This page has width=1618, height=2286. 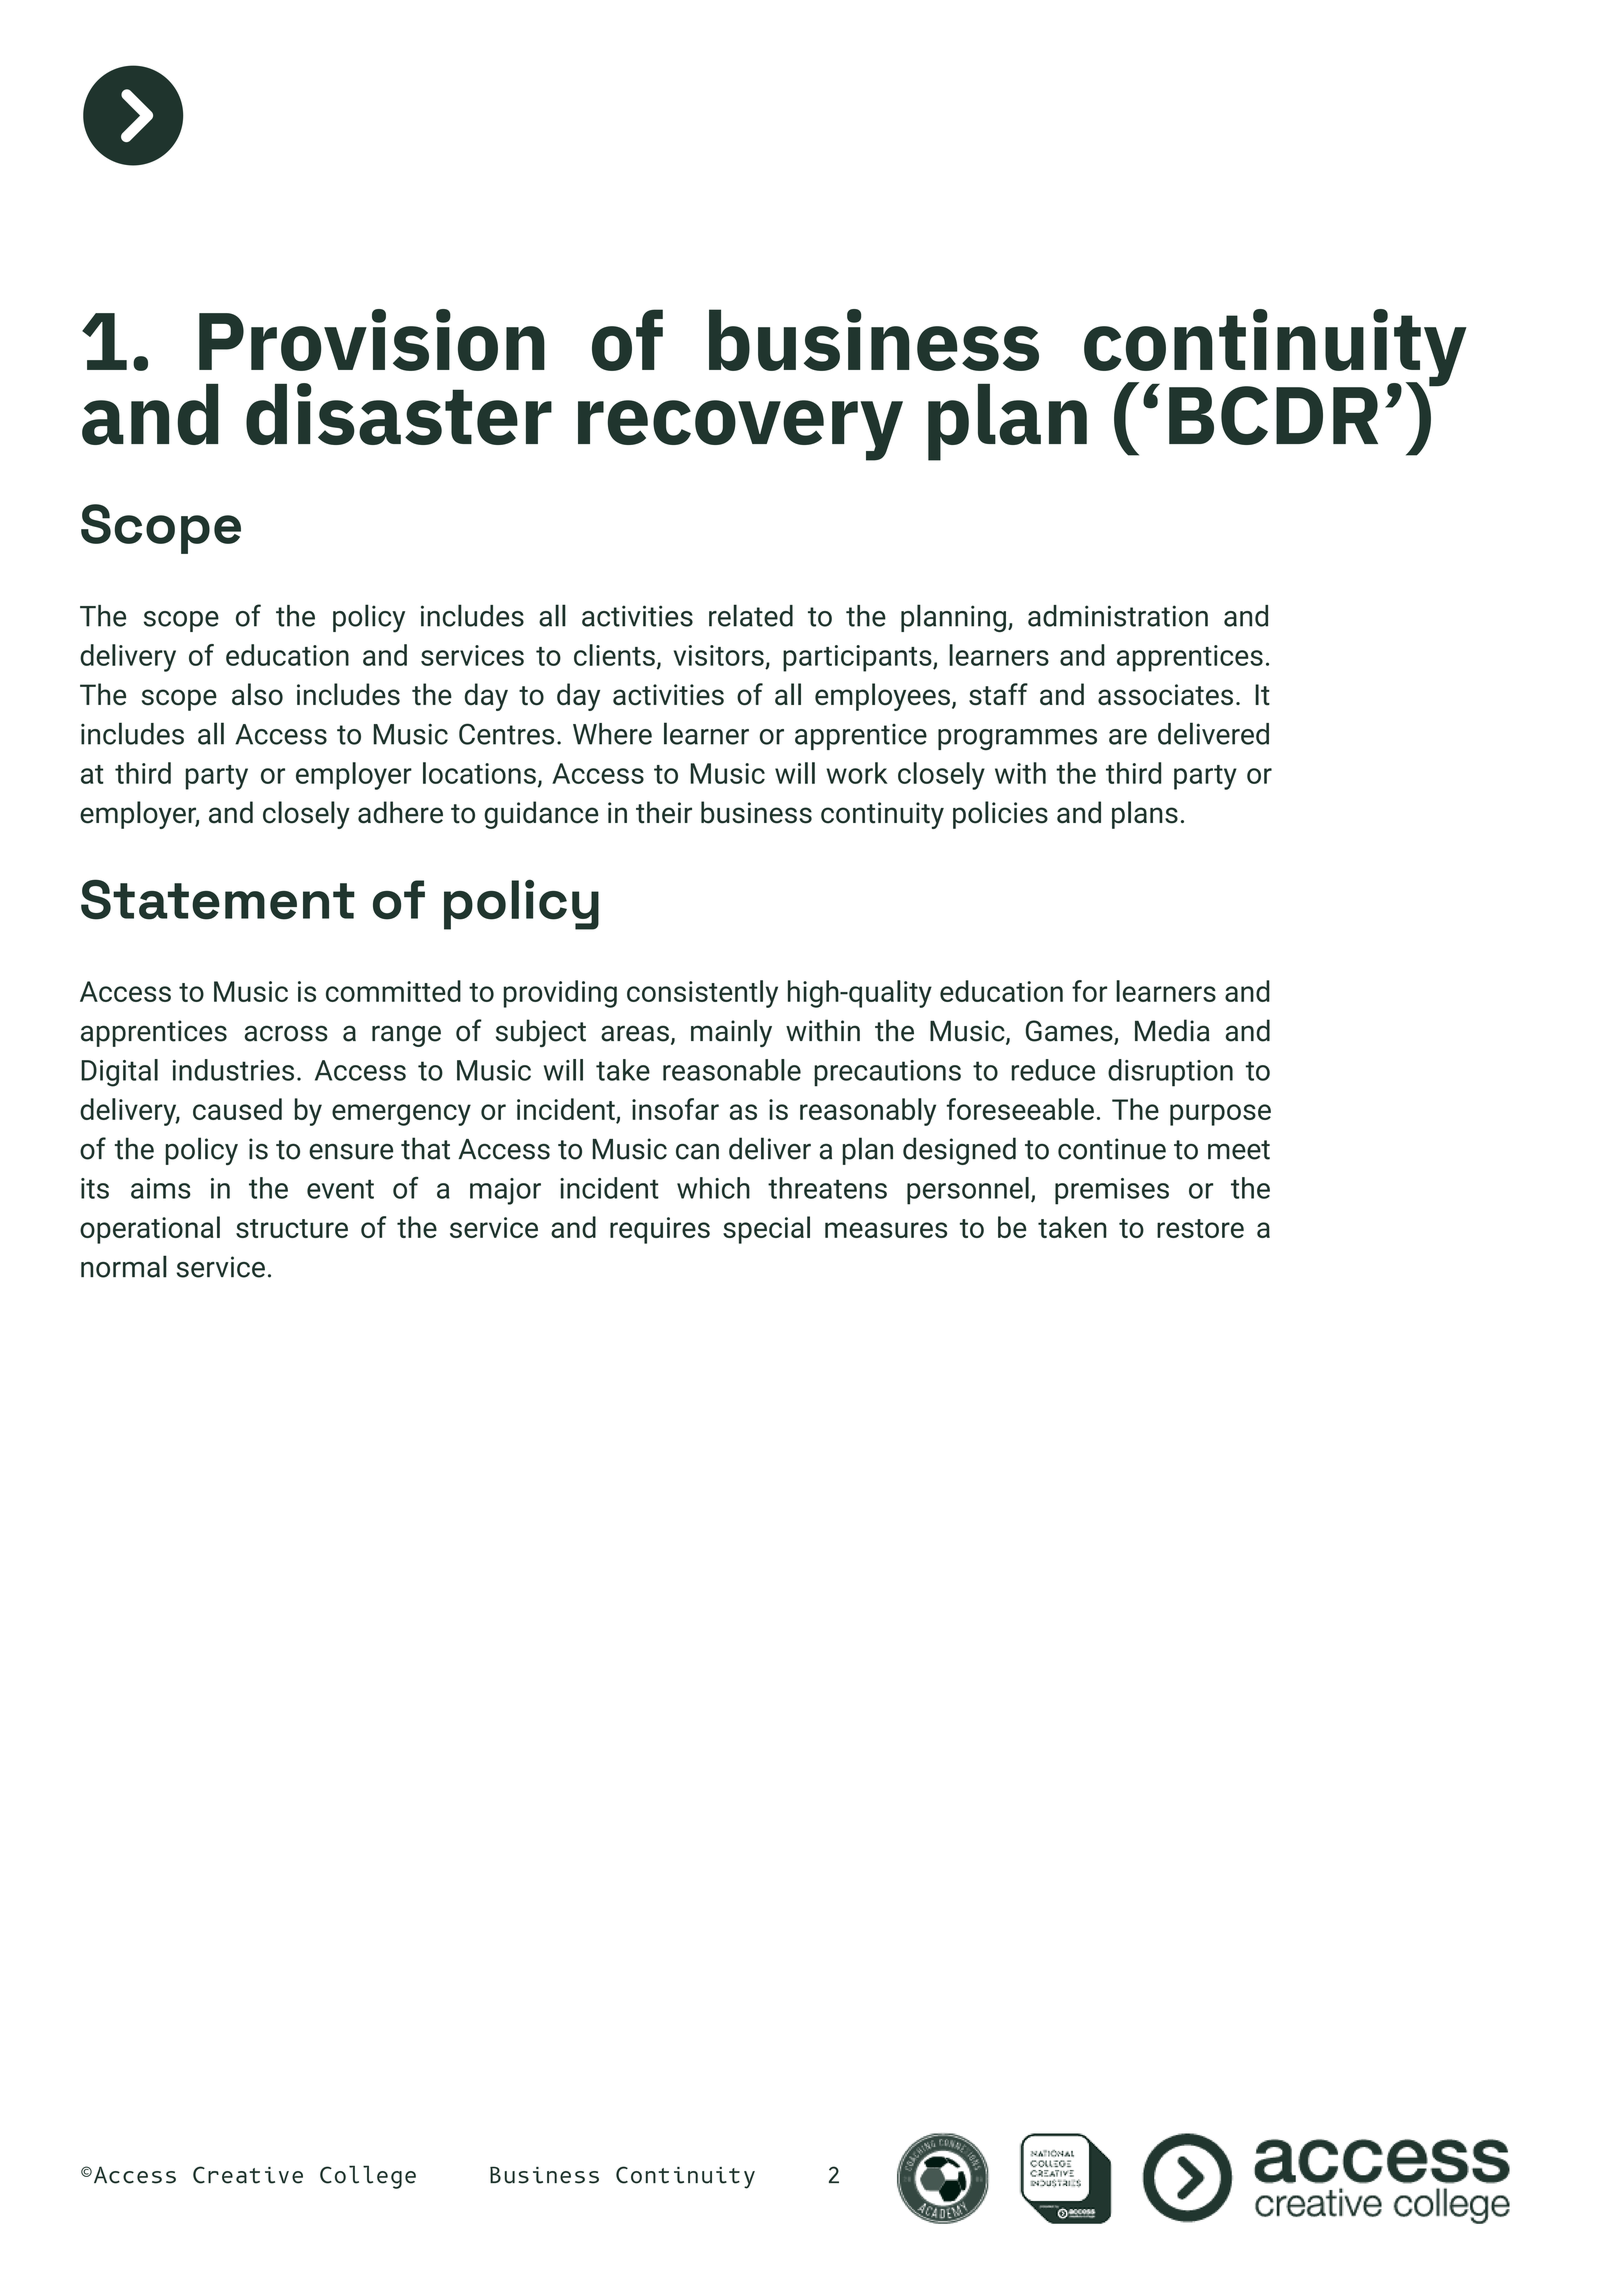 What do you see at coordinates (660, 1230) in the page?
I see `requires` at bounding box center [660, 1230].
